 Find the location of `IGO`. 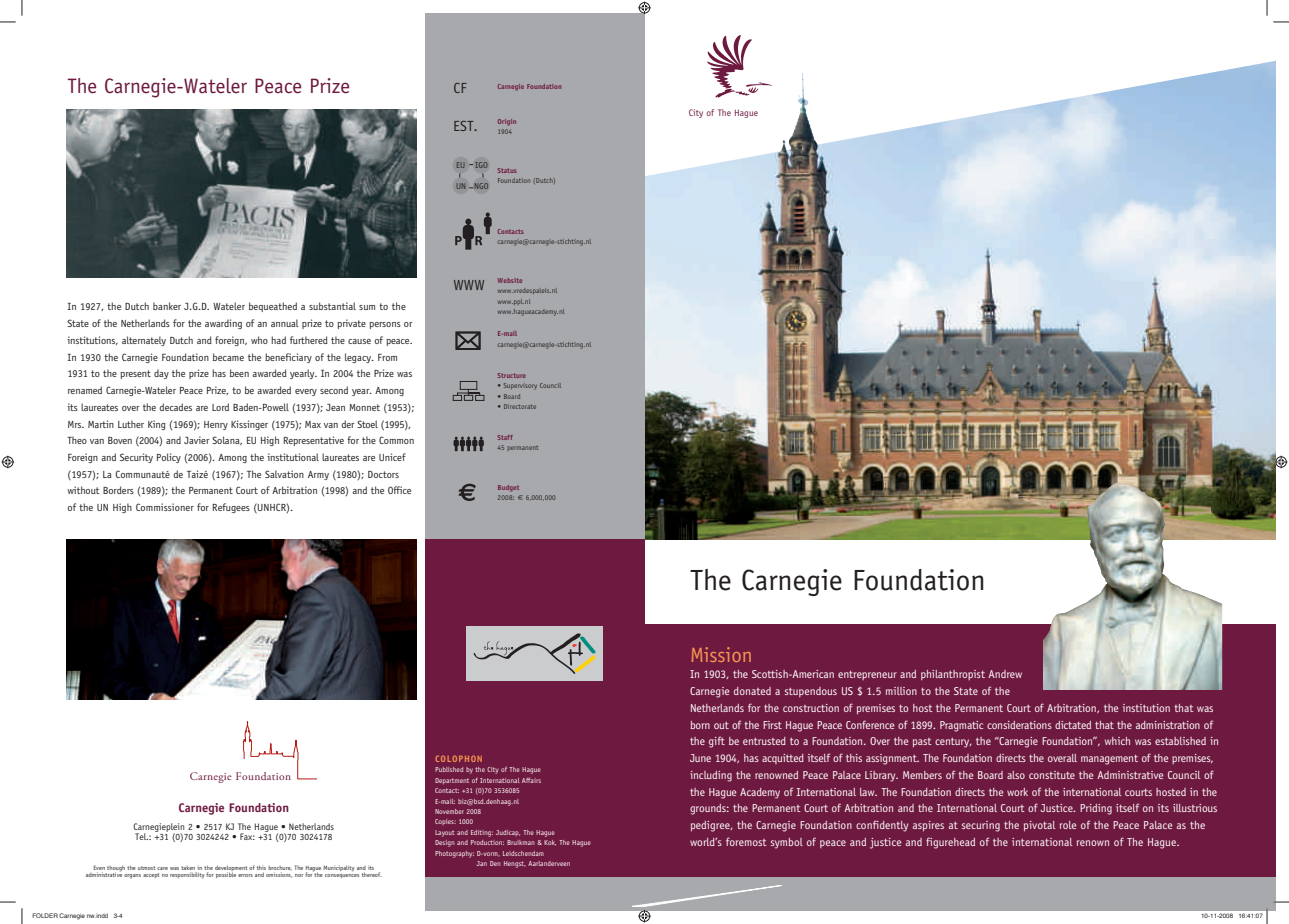

IGO is located at coordinates (481, 165).
